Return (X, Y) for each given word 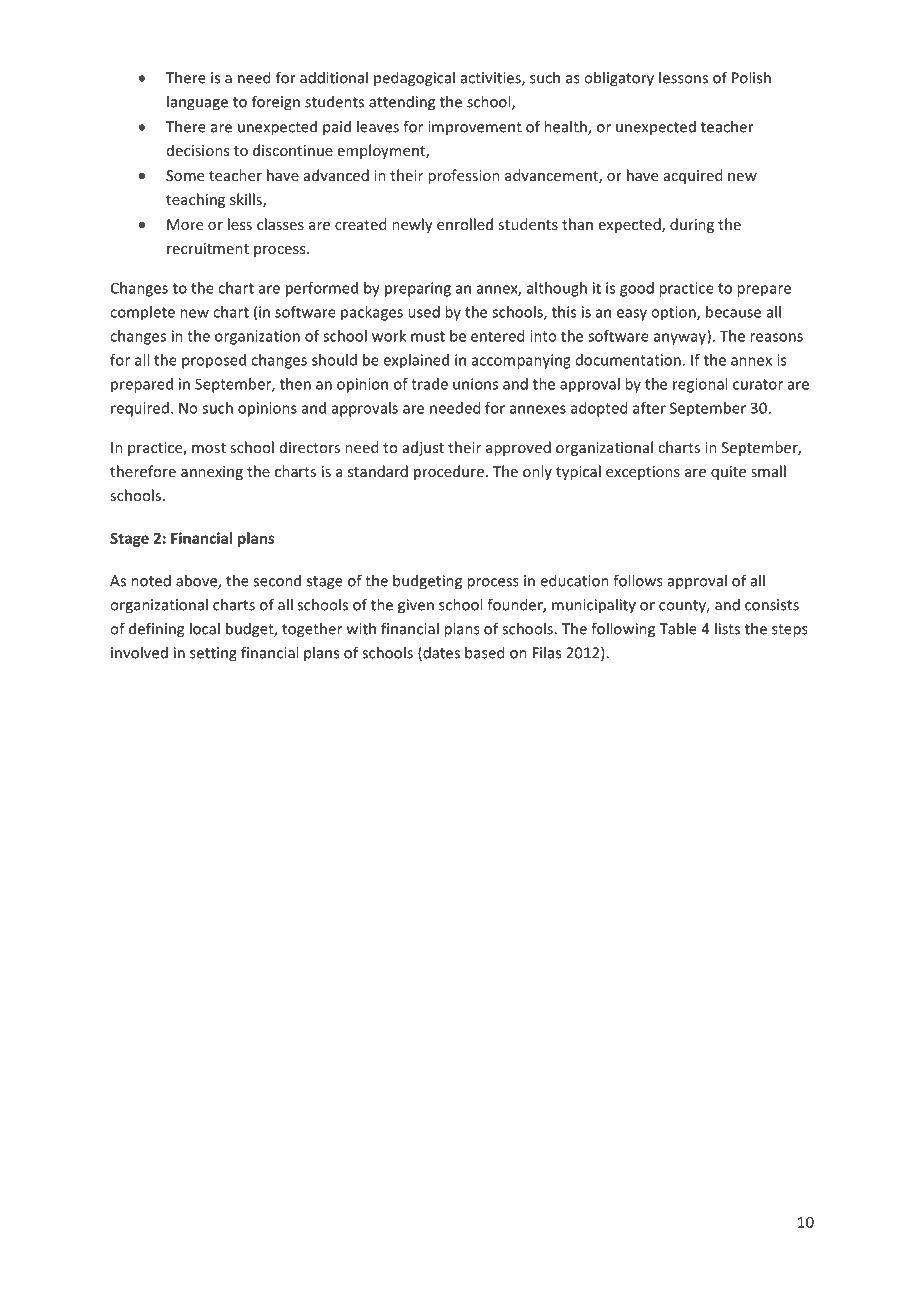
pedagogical (414, 79)
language (197, 103)
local (205, 628)
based (484, 652)
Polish (751, 77)
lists (727, 628)
